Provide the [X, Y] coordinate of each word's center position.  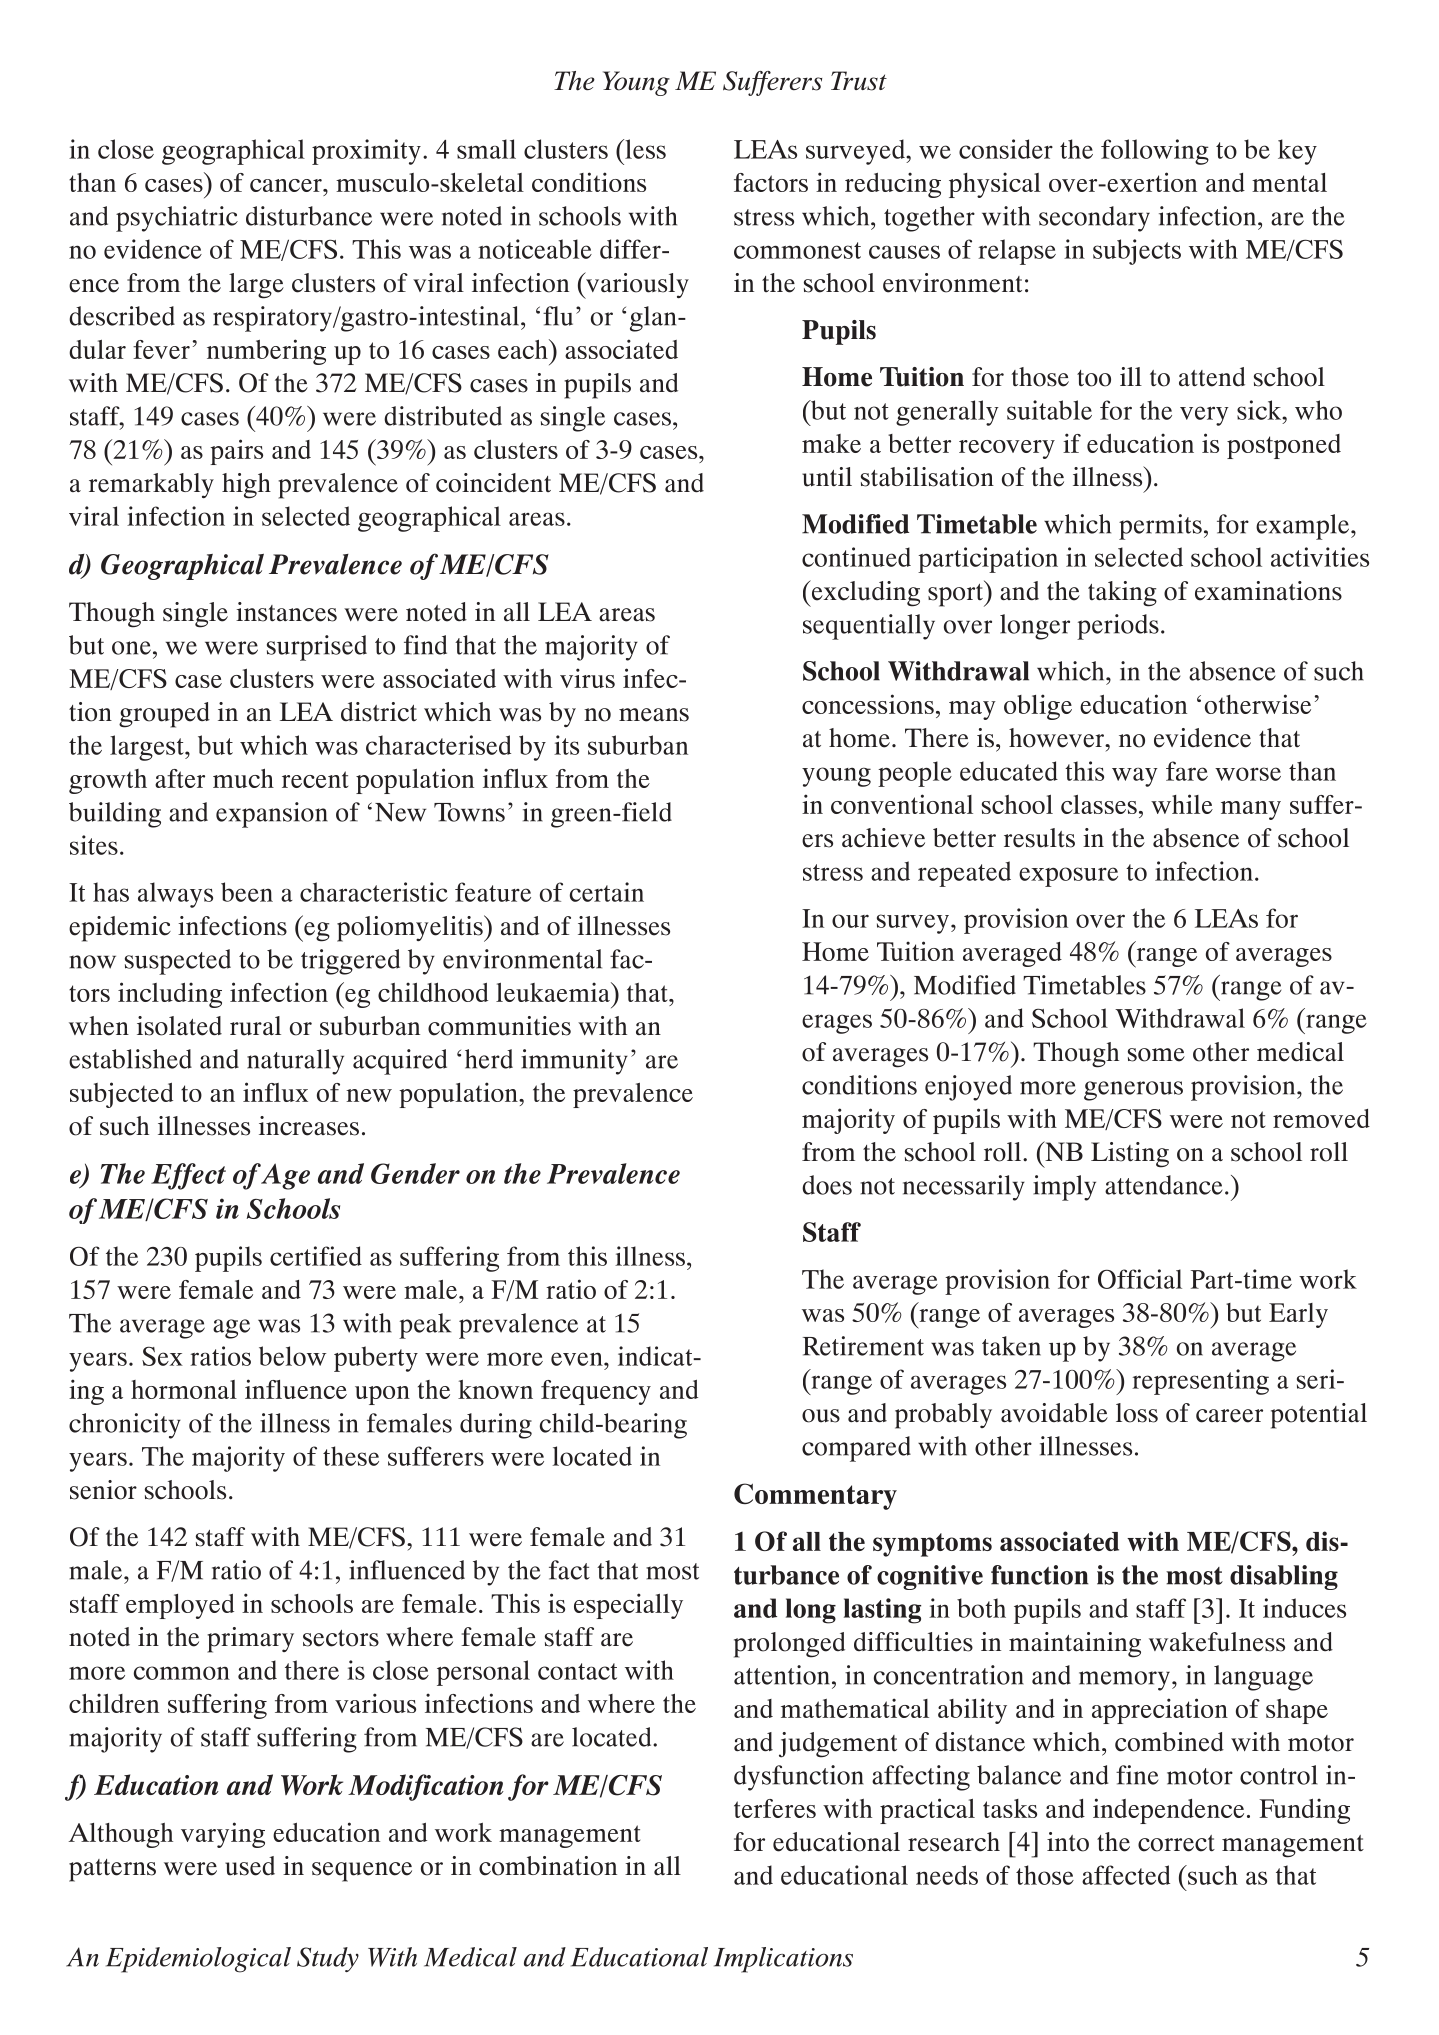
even [578, 1359]
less [644, 149]
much [243, 778]
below [292, 1356]
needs [947, 1875]
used [250, 1866]
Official [1140, 1279]
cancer [287, 185]
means [654, 715]
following [1155, 152]
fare [1187, 771]
